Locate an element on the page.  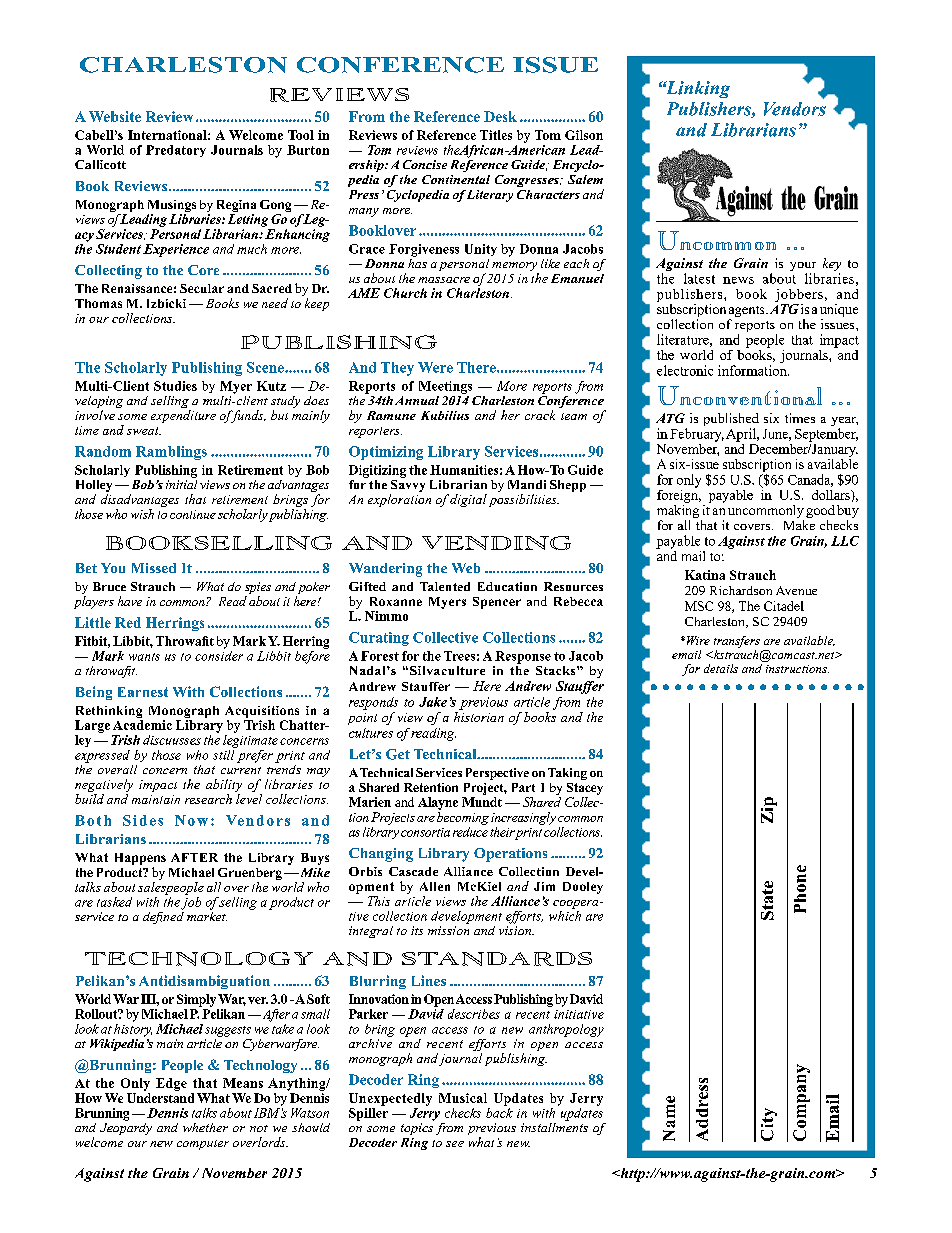
Dooley is located at coordinates (583, 888).
